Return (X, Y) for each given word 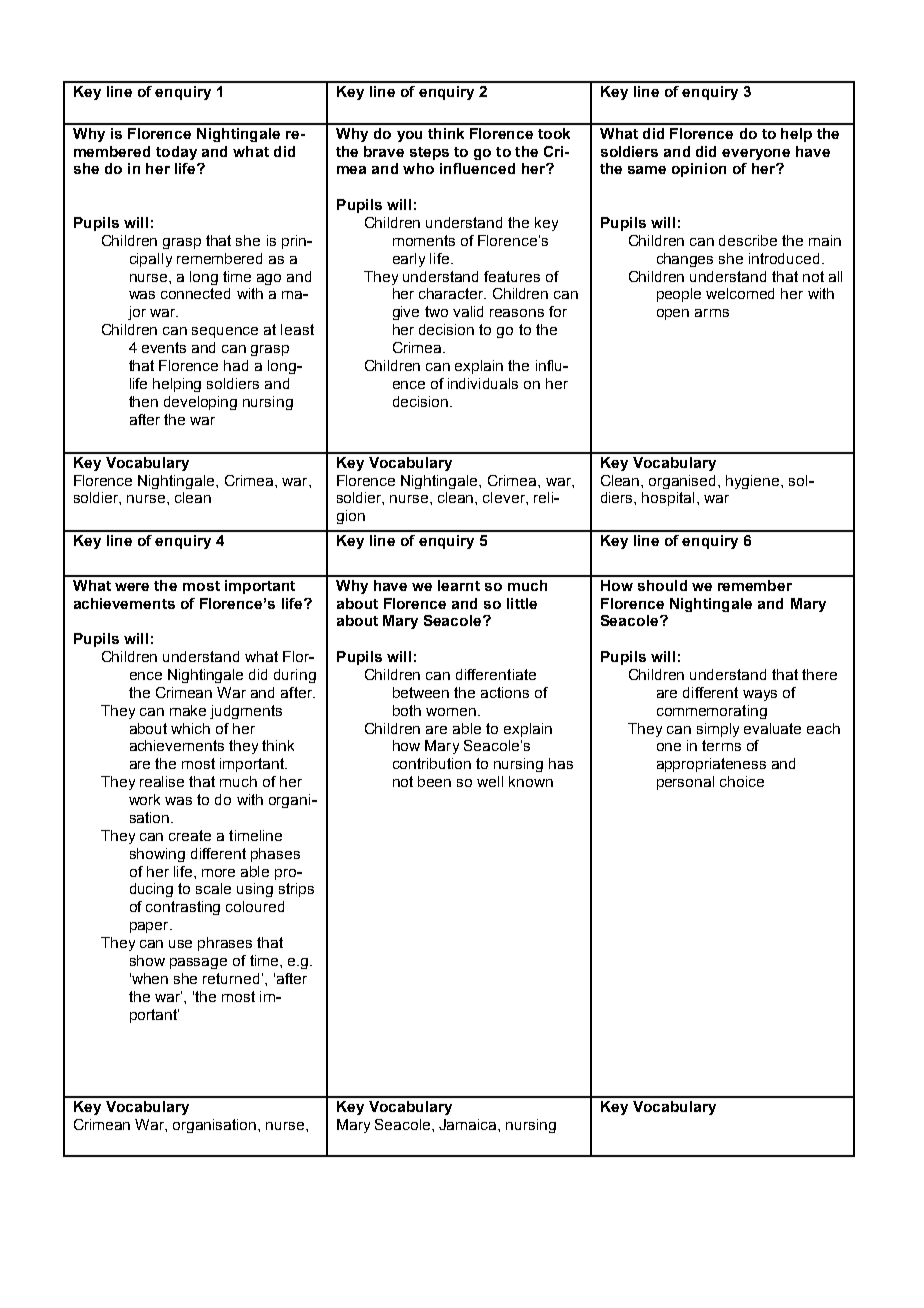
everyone (756, 154)
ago (269, 279)
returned (231, 978)
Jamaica (469, 1124)
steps (429, 153)
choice (742, 781)
